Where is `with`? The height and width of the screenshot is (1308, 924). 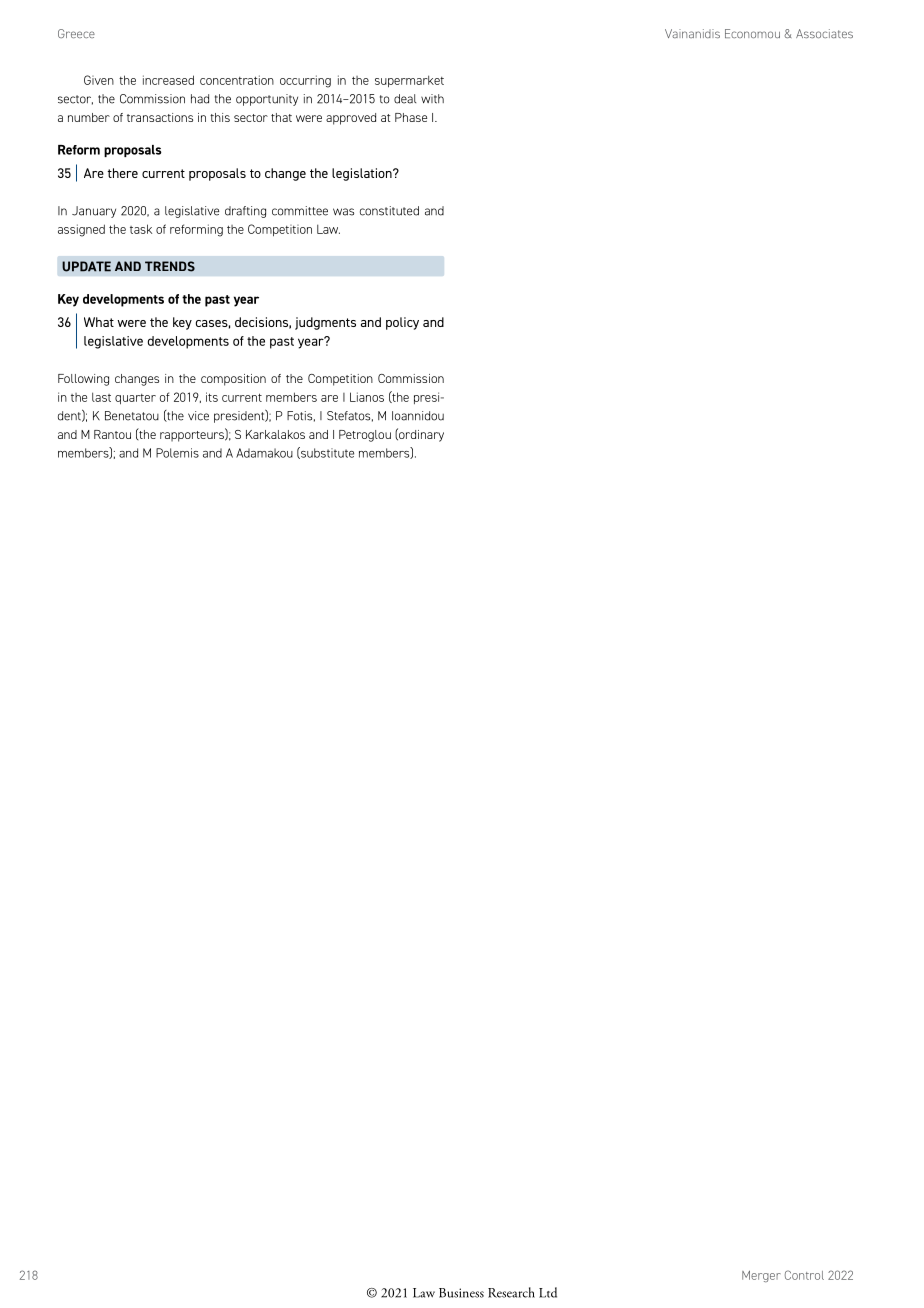 with is located at coordinates (432, 99).
